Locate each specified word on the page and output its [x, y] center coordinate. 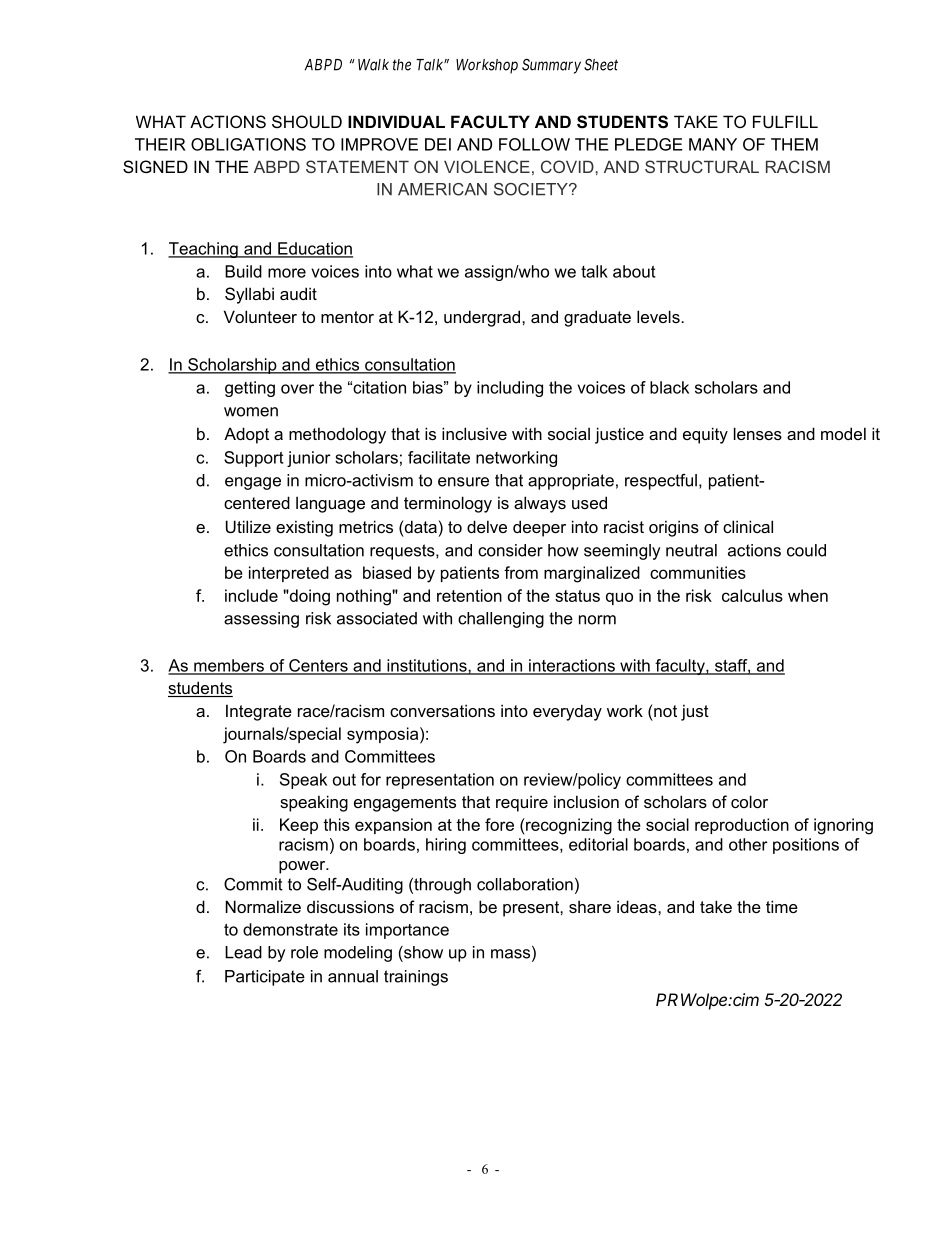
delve [487, 526]
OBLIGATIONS [248, 144]
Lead [243, 952]
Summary [551, 66]
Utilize [248, 526]
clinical [748, 526]
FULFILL [785, 121]
